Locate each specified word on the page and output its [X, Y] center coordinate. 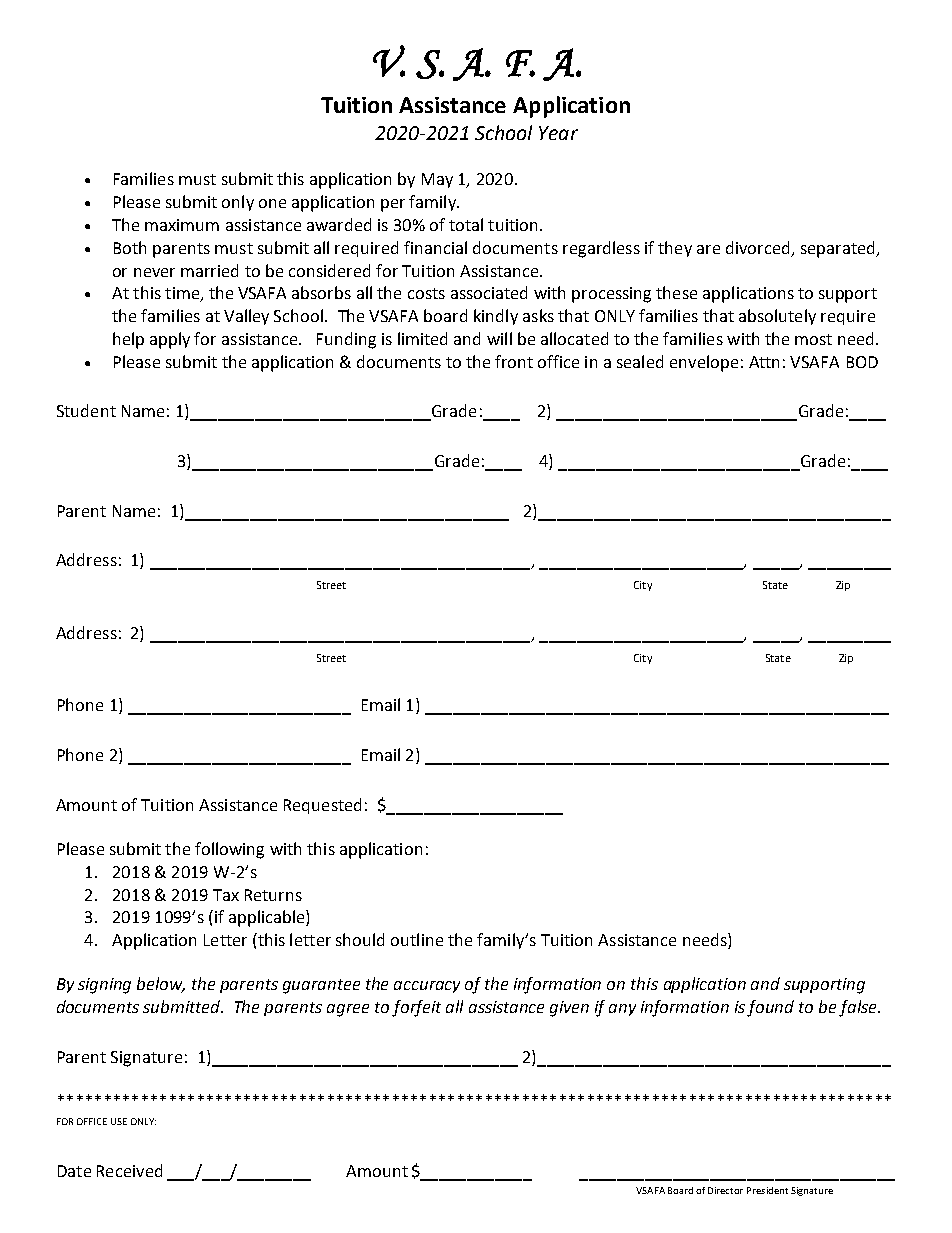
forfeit [416, 1008]
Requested [322, 806]
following [229, 850]
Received [129, 1170]
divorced [757, 247]
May [437, 180]
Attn [764, 362]
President [767, 1190]
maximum [182, 225]
